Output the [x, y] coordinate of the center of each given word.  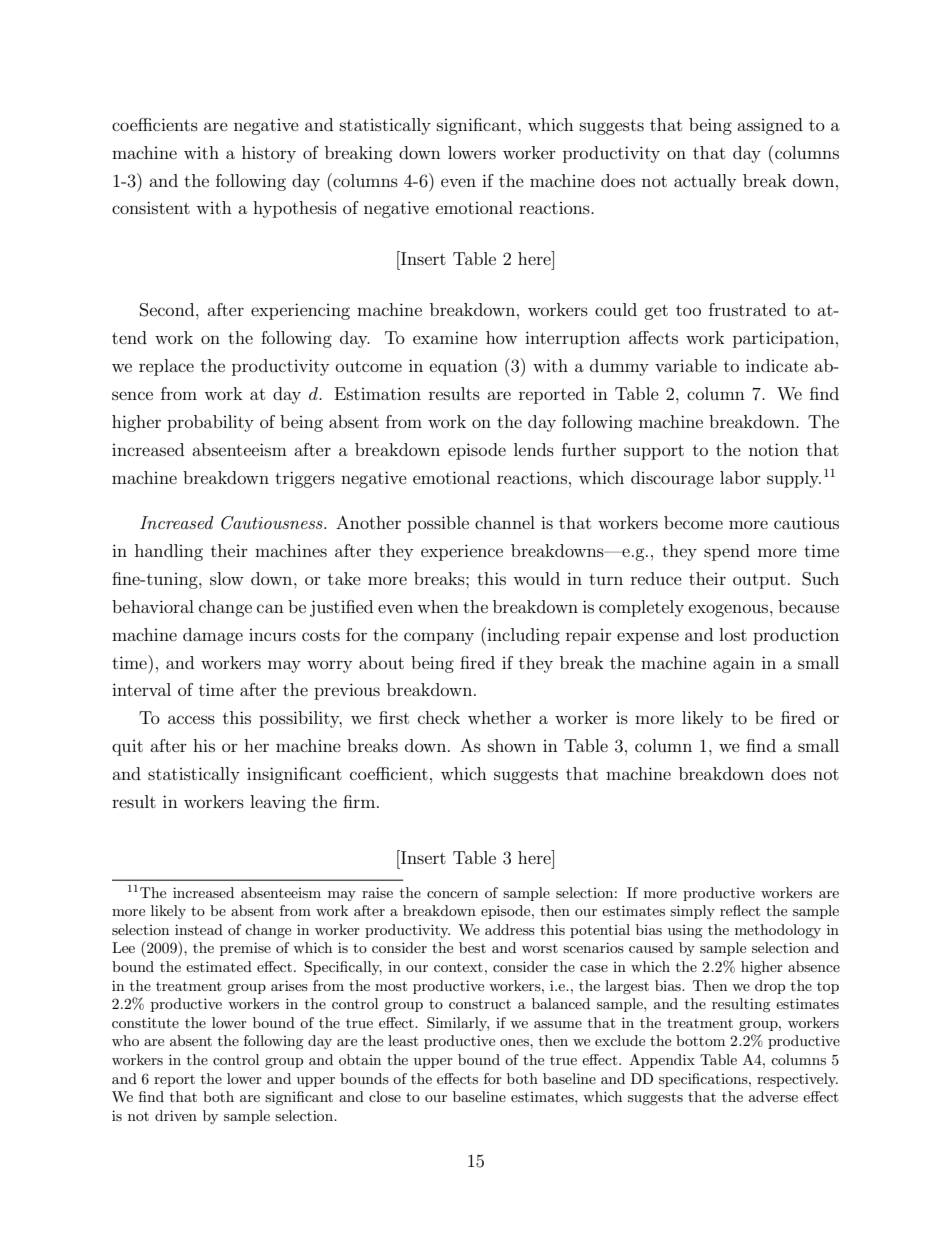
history [269, 154]
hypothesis [295, 209]
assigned [770, 126]
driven [176, 1115]
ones [515, 1042]
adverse [773, 1096]
